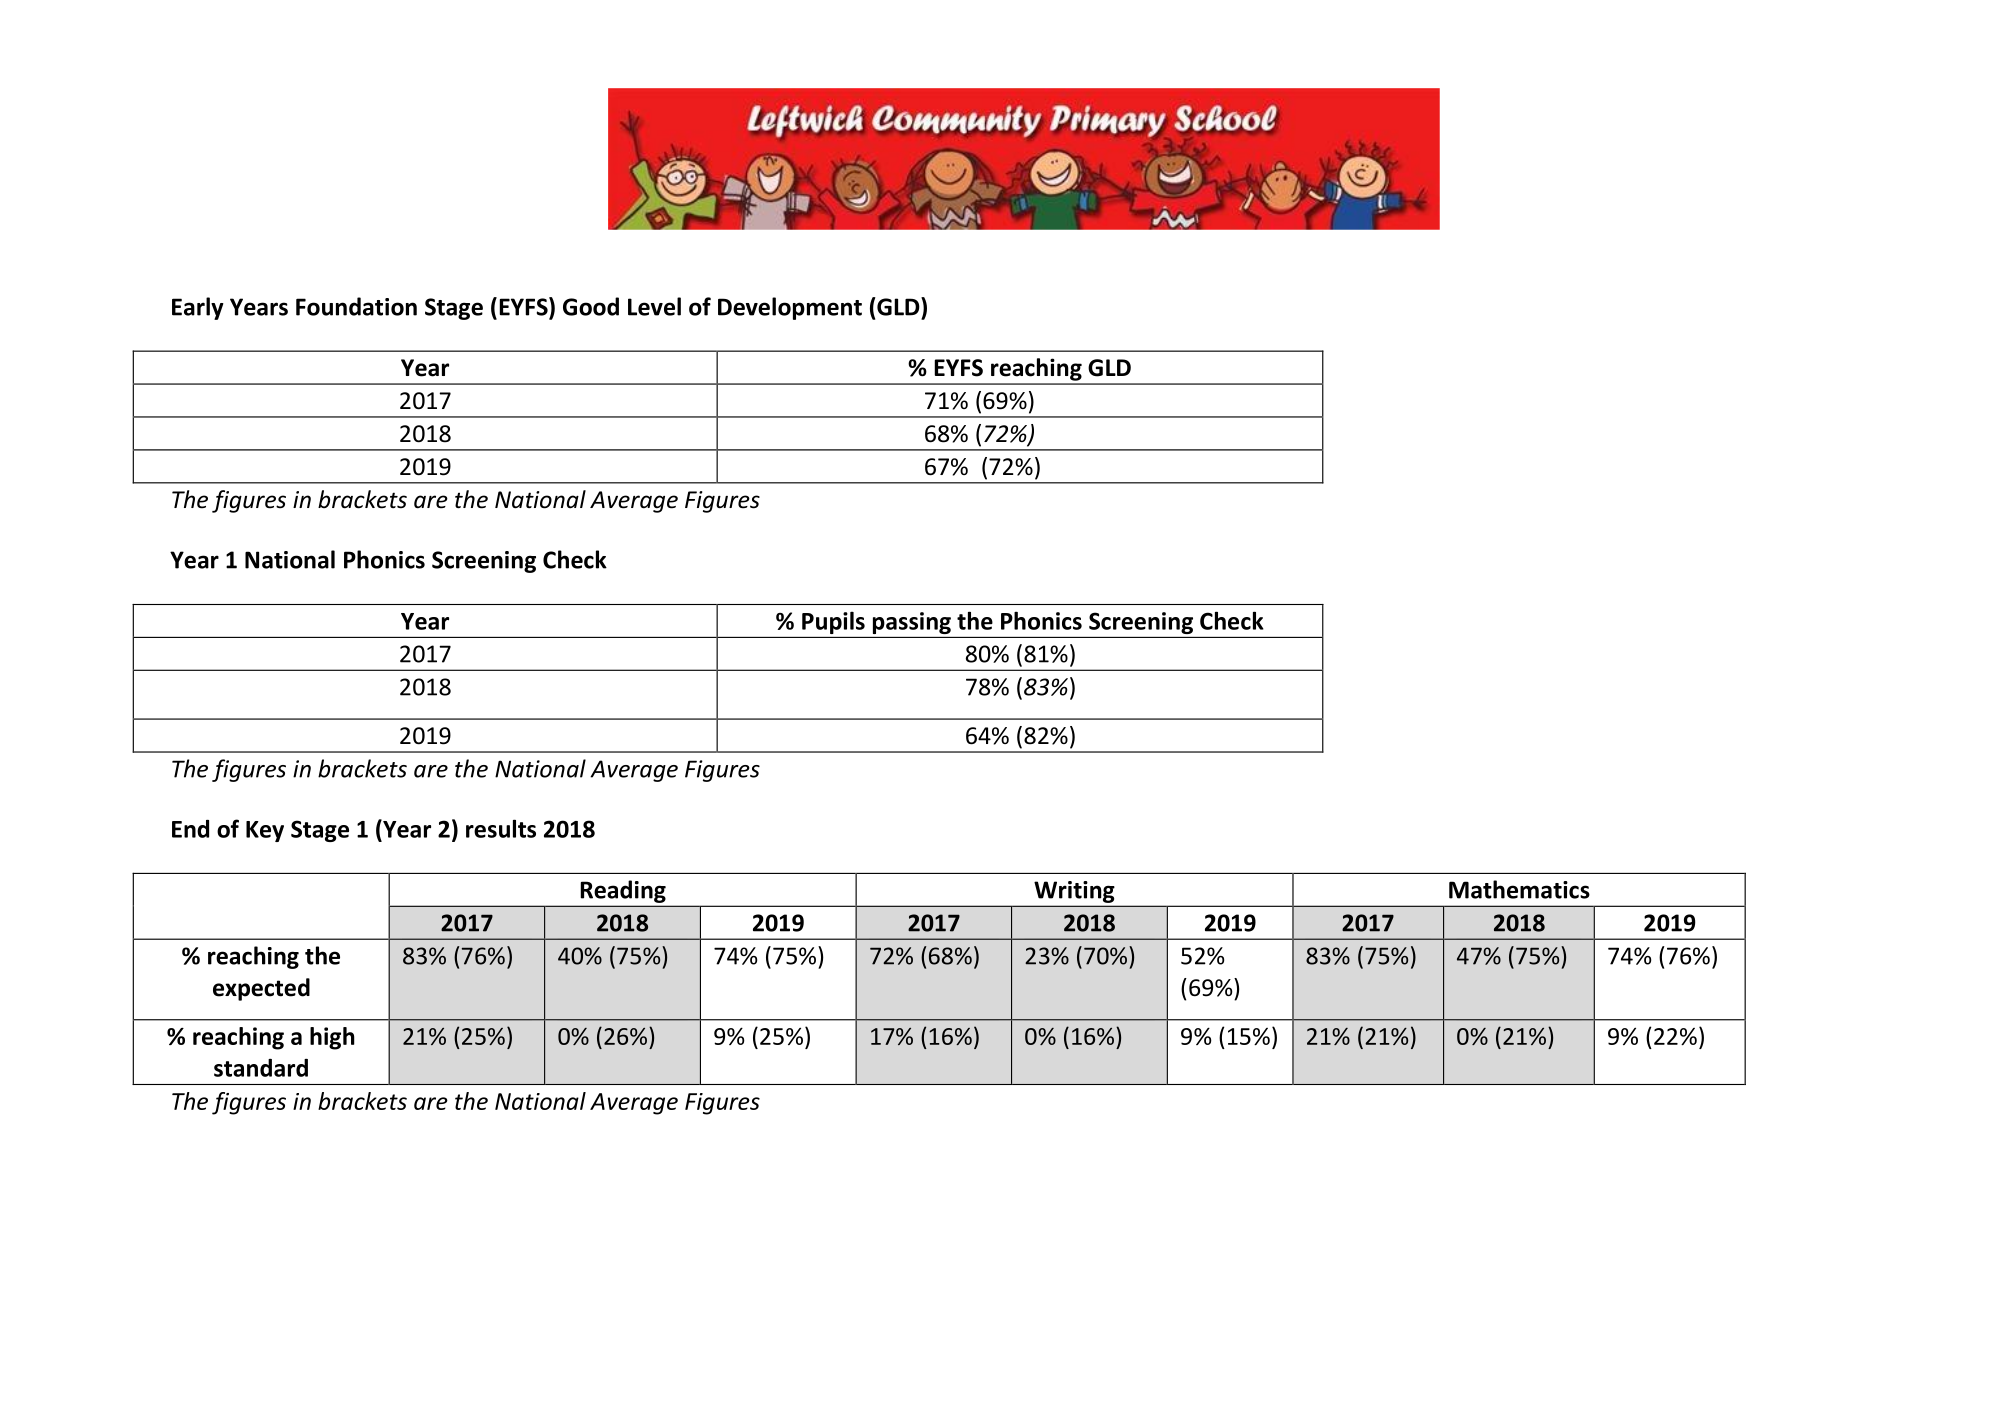  Describe the element at coordinates (1074, 892) in the screenshot. I see `Writing` at that location.
